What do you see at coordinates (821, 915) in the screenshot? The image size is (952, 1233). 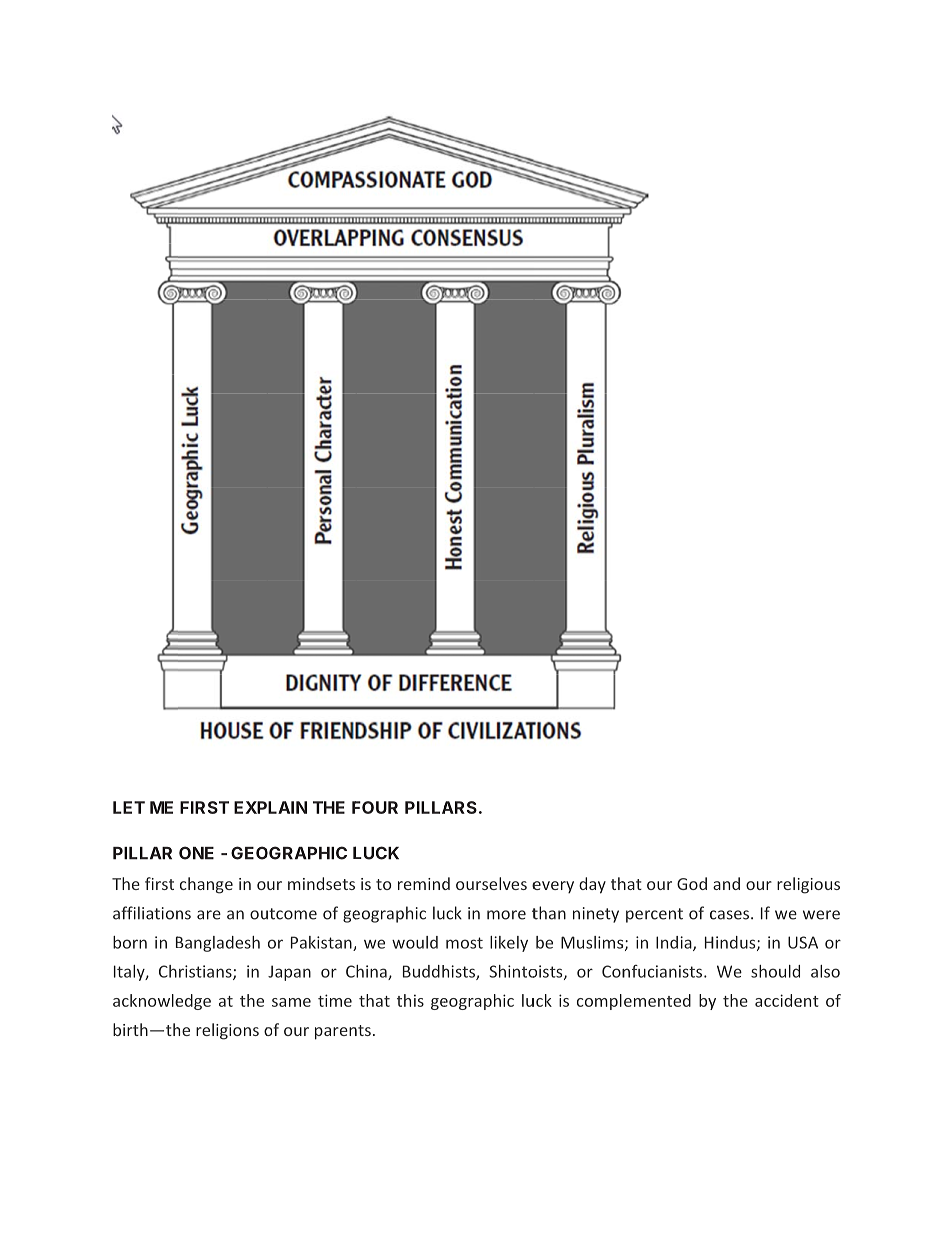 I see `were` at bounding box center [821, 915].
